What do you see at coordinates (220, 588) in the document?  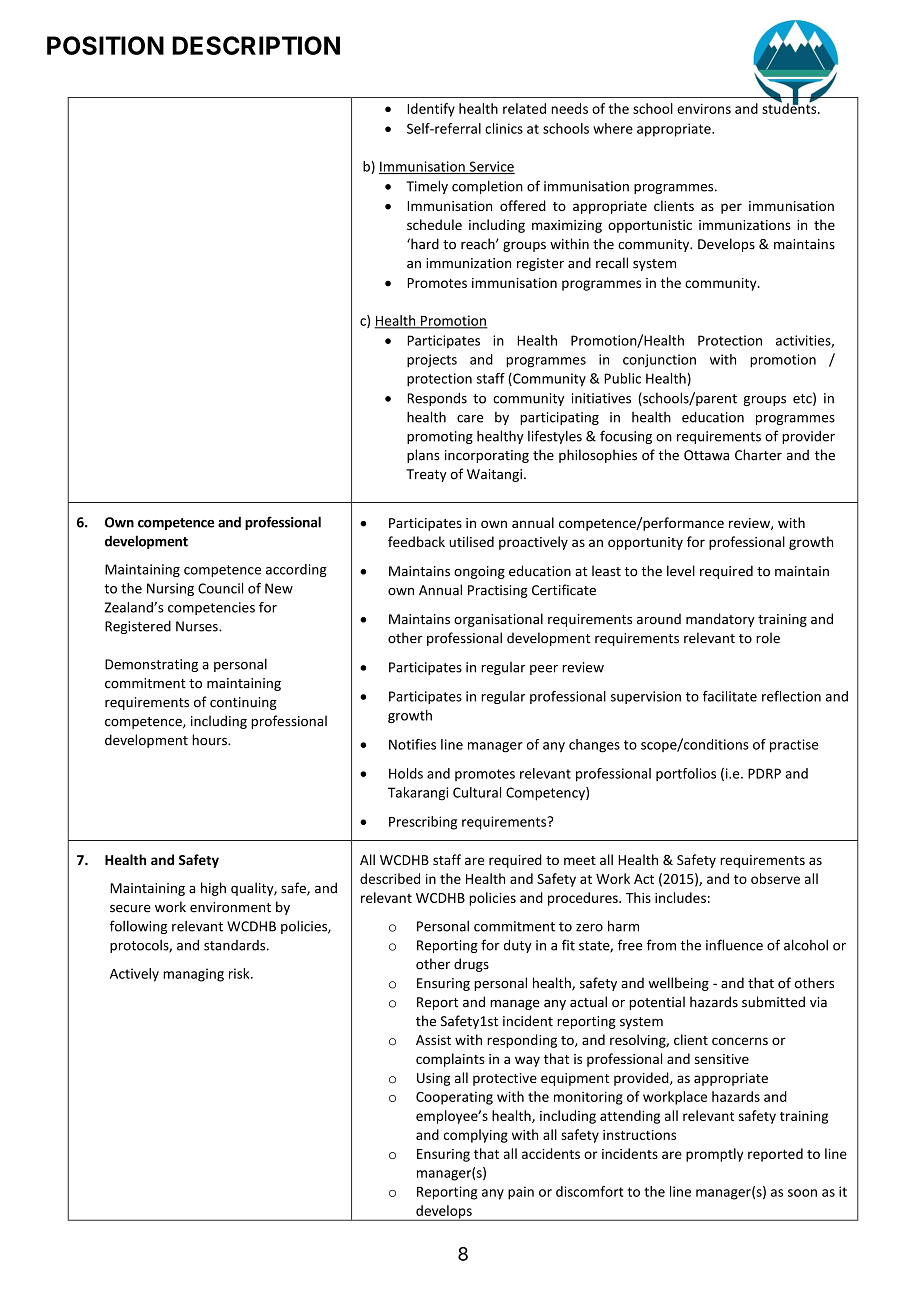 I see `Council` at bounding box center [220, 588].
